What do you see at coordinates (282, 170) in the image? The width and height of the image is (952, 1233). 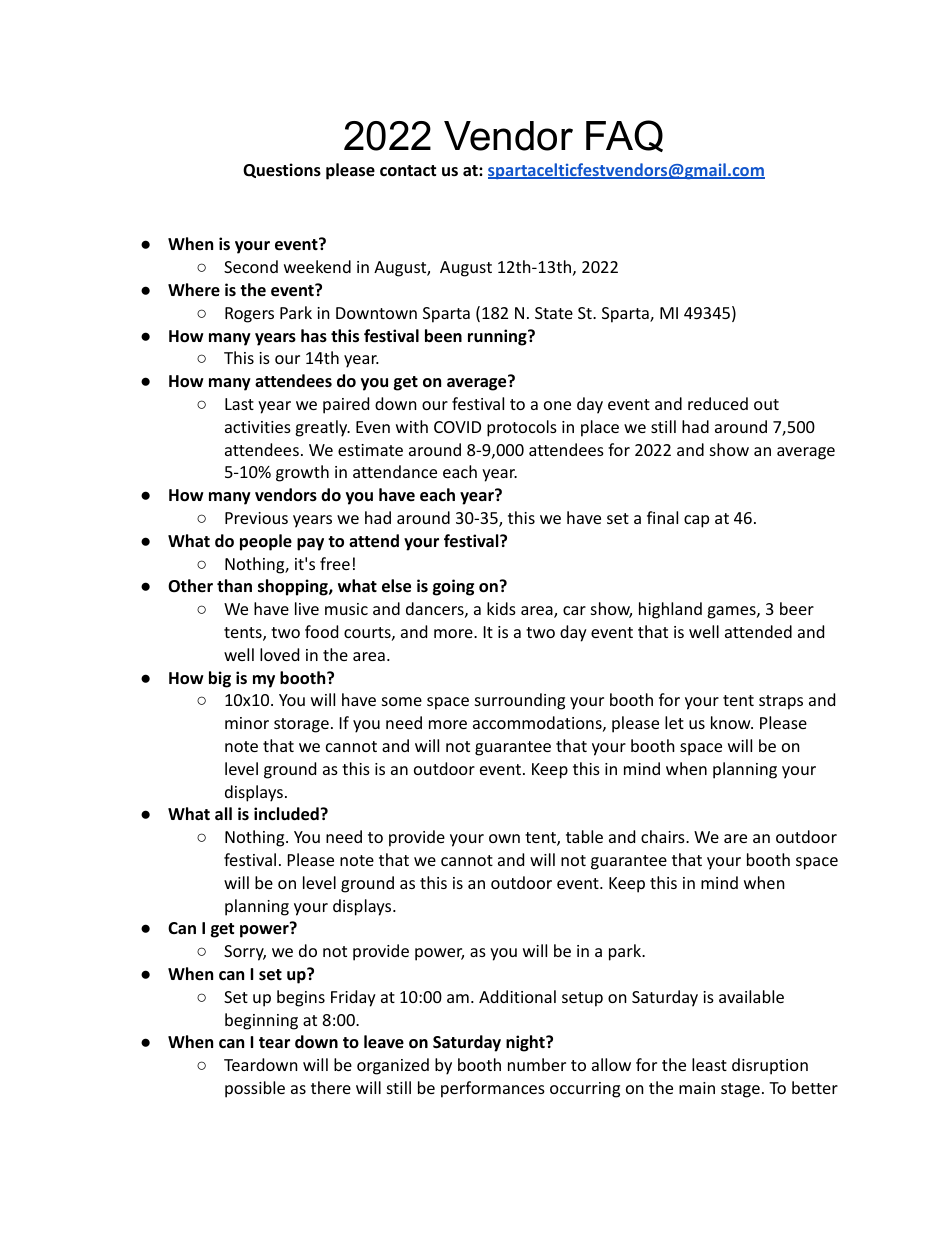 I see `Questions` at bounding box center [282, 170].
